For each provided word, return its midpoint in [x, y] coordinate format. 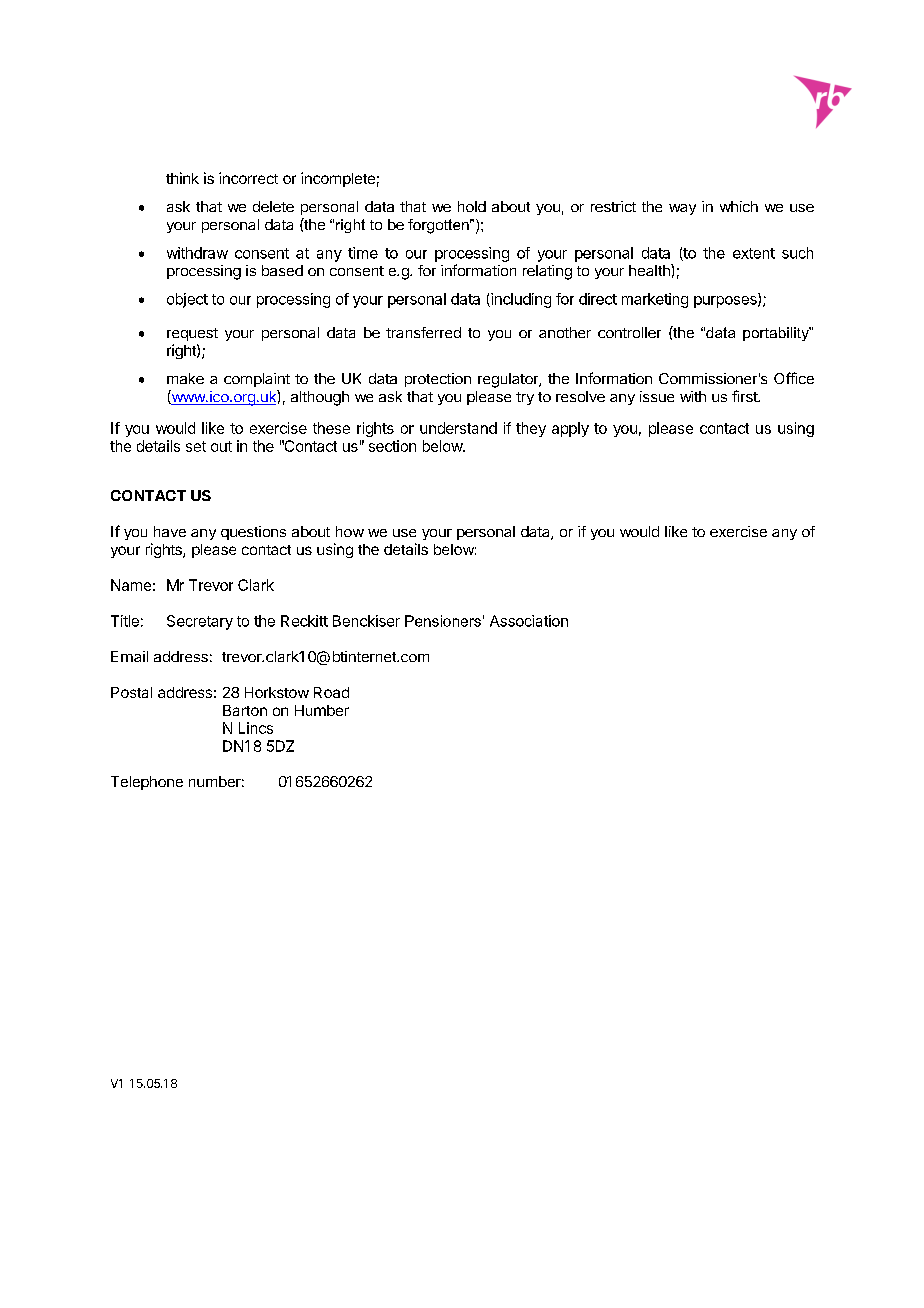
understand [458, 428]
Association [529, 621]
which [739, 206]
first [745, 396]
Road [331, 692]
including [520, 300]
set [196, 446]
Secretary [200, 622]
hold [472, 206]
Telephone [147, 783]
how [350, 531]
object [187, 300]
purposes [726, 302]
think [182, 178]
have [170, 531]
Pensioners [443, 621]
